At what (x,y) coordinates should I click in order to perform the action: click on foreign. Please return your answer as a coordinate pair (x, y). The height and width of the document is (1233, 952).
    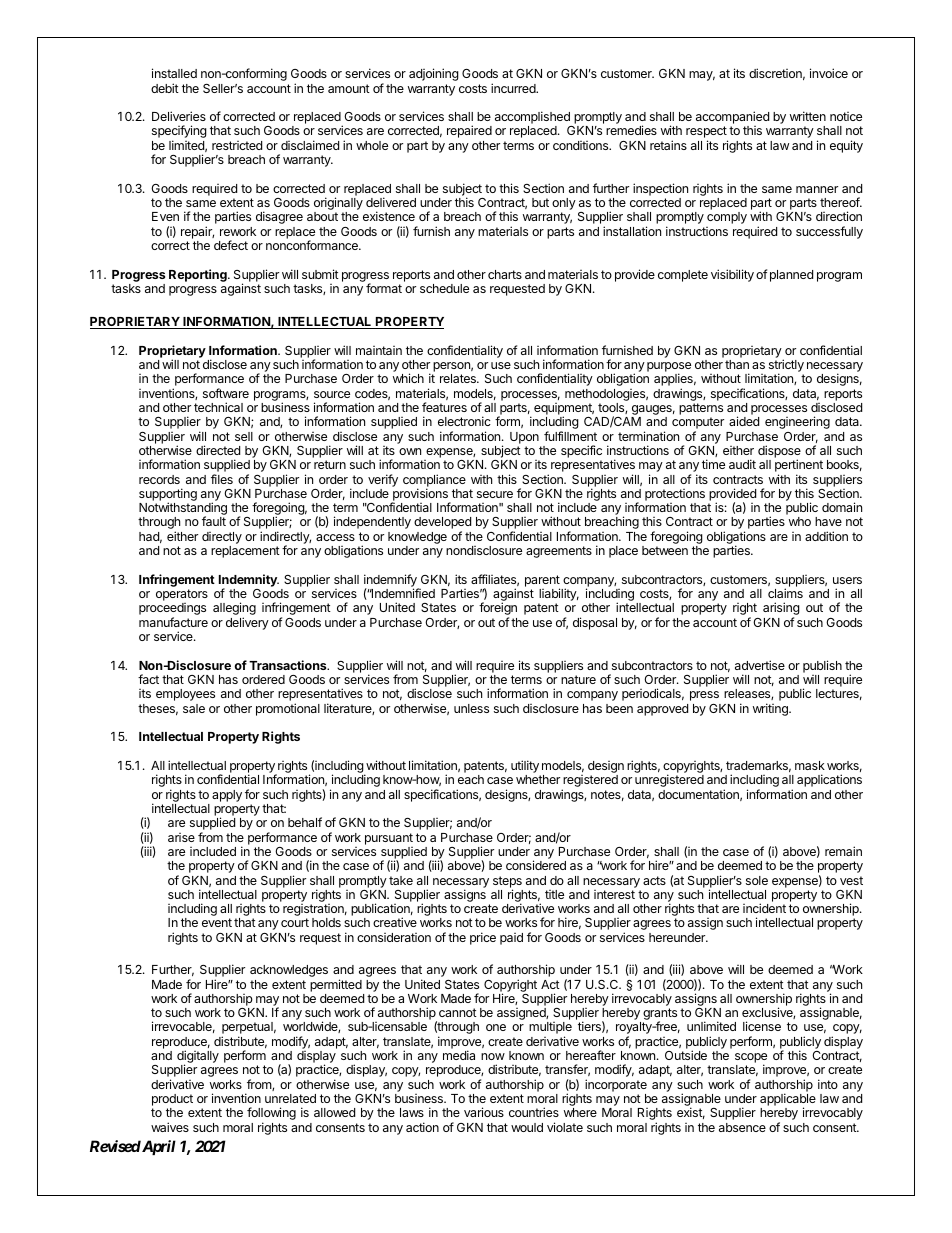
    Looking at the image, I should click on (498, 610).
